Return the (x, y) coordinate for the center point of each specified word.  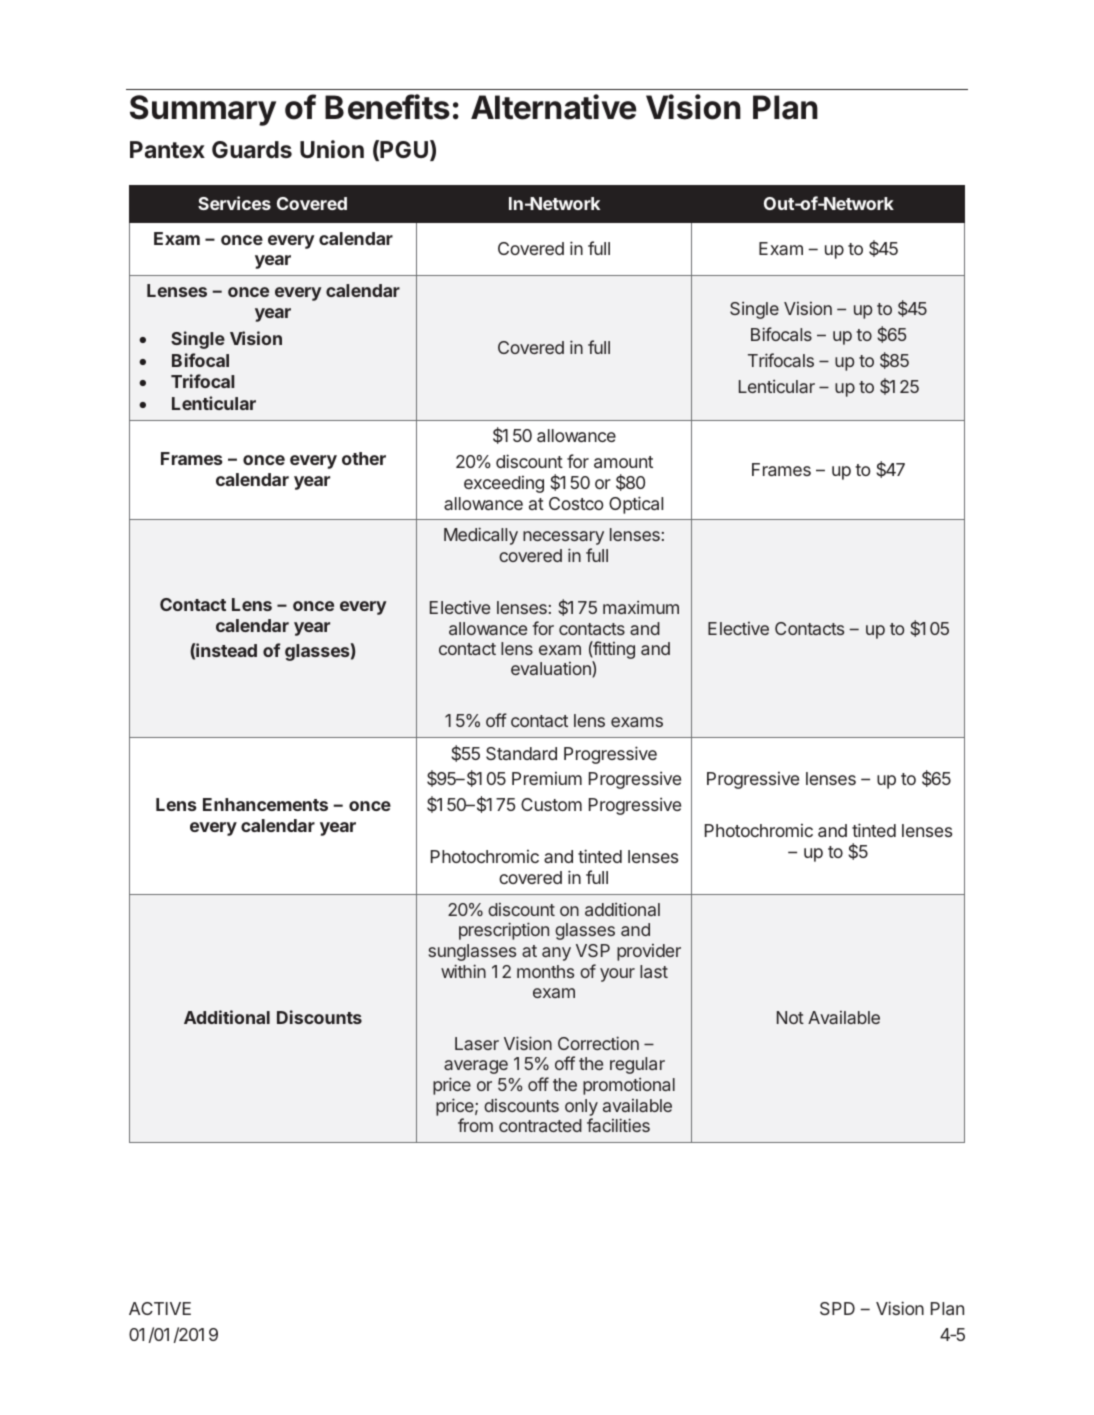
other (364, 458)
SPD (837, 1308)
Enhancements (265, 804)
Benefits (387, 107)
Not (790, 1017)
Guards (252, 149)
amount (623, 462)
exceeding (504, 484)
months (545, 971)
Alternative (553, 107)
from (475, 1125)
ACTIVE (160, 1308)
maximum (641, 607)
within (463, 971)
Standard (521, 753)
